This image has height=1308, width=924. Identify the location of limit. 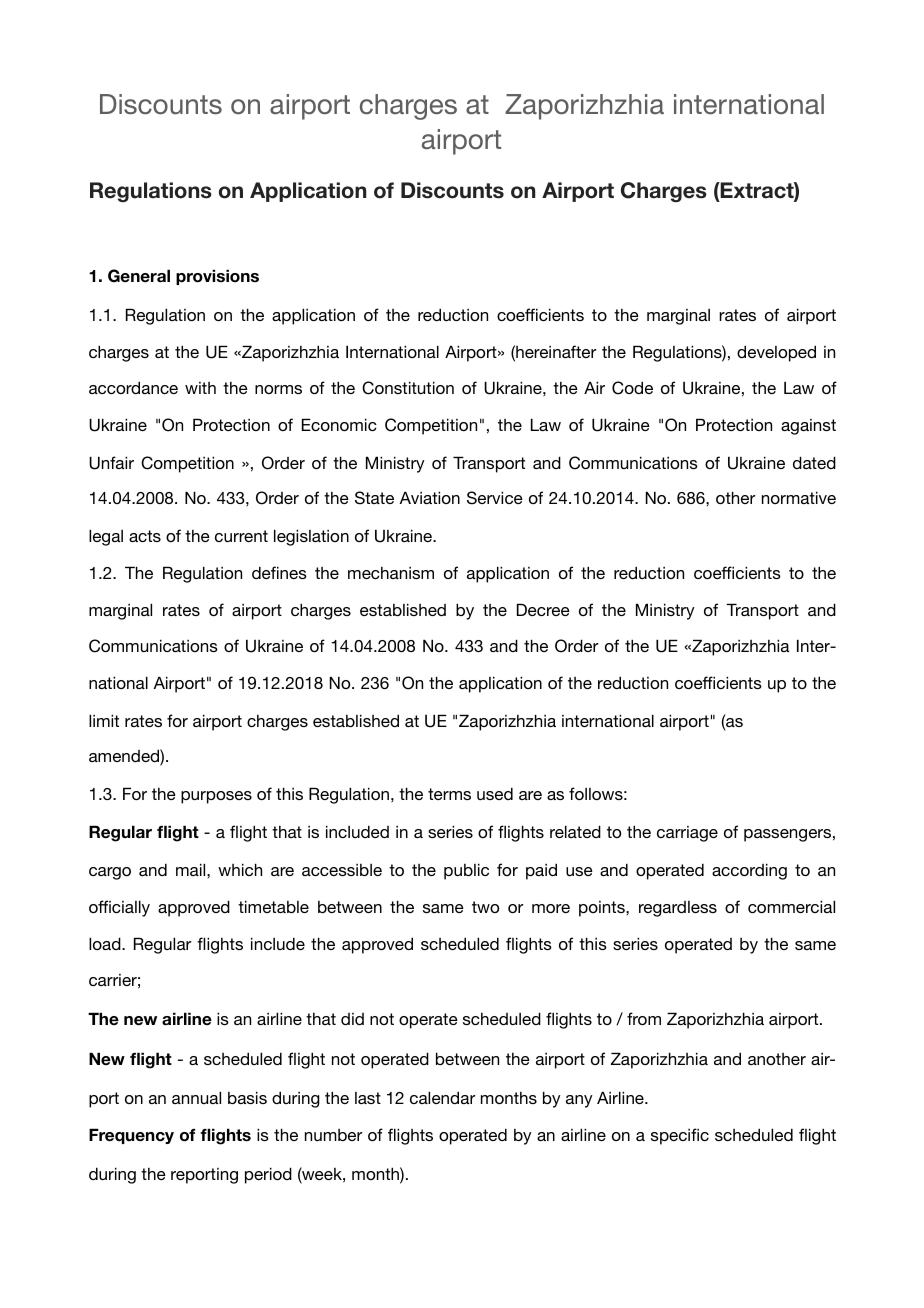
(104, 720).
